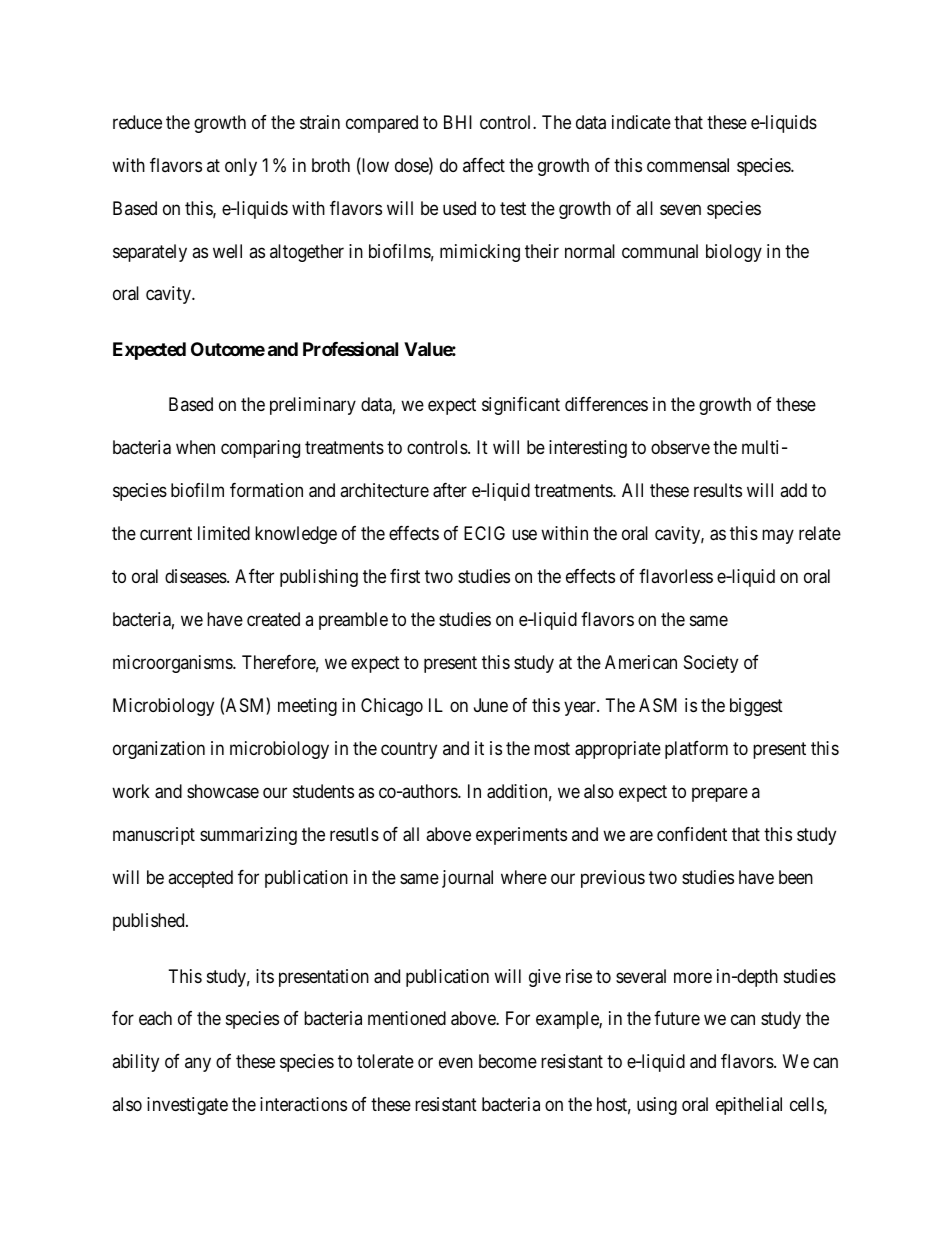 The image size is (952, 1233). Describe the element at coordinates (196, 576) in the page. I see `diseases` at that location.
